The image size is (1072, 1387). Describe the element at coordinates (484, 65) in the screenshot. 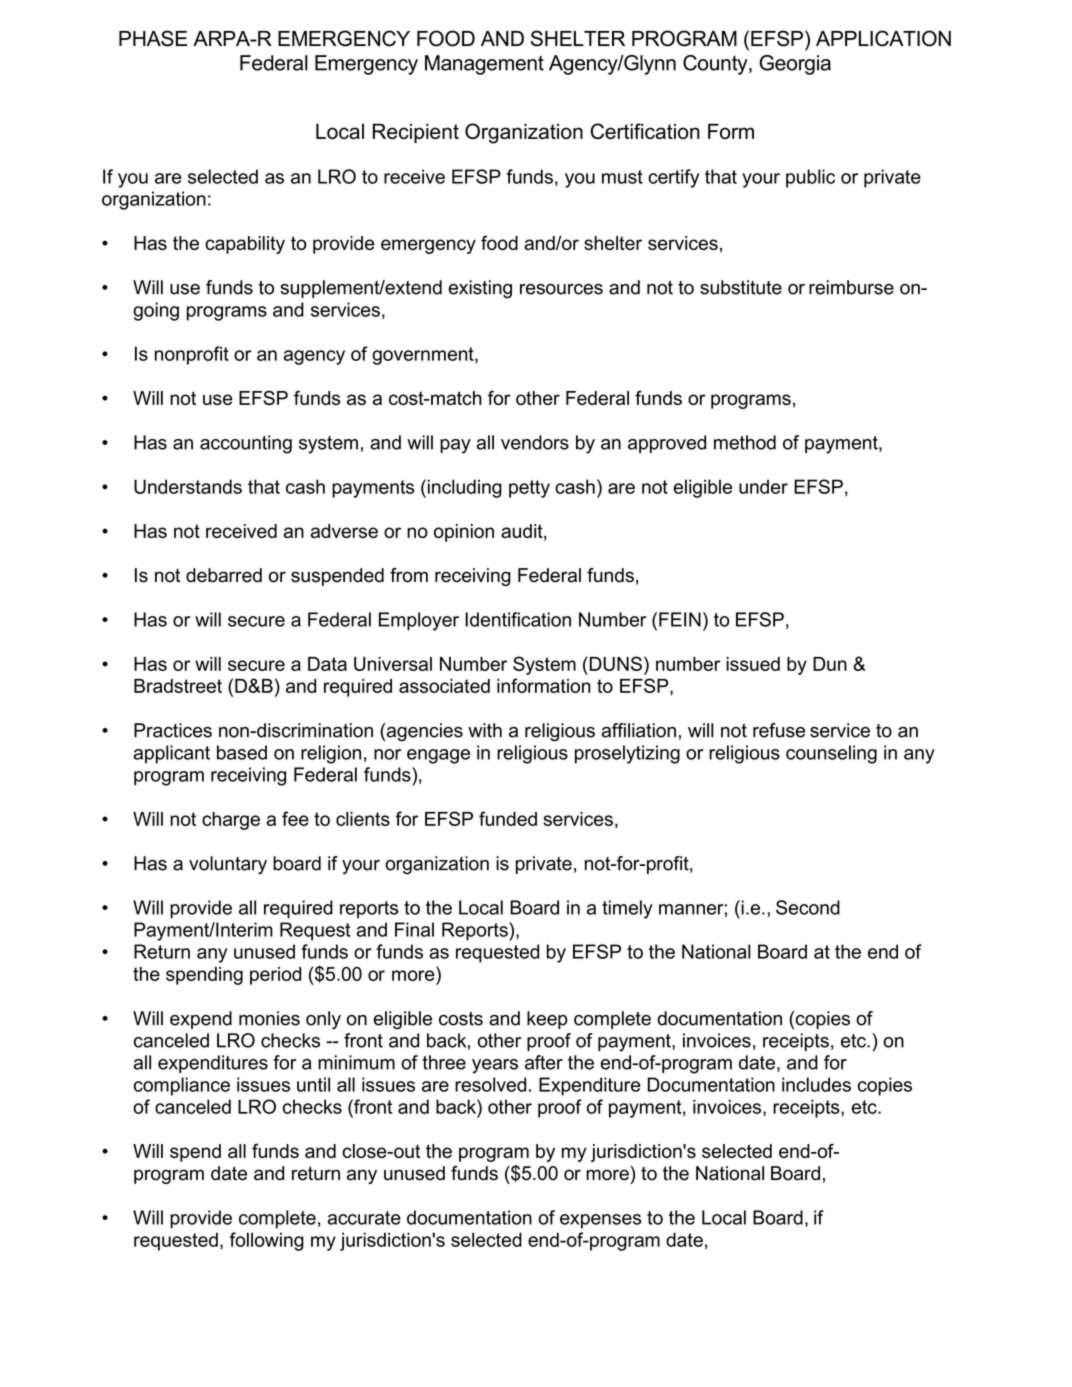

I see `Management` at that location.
